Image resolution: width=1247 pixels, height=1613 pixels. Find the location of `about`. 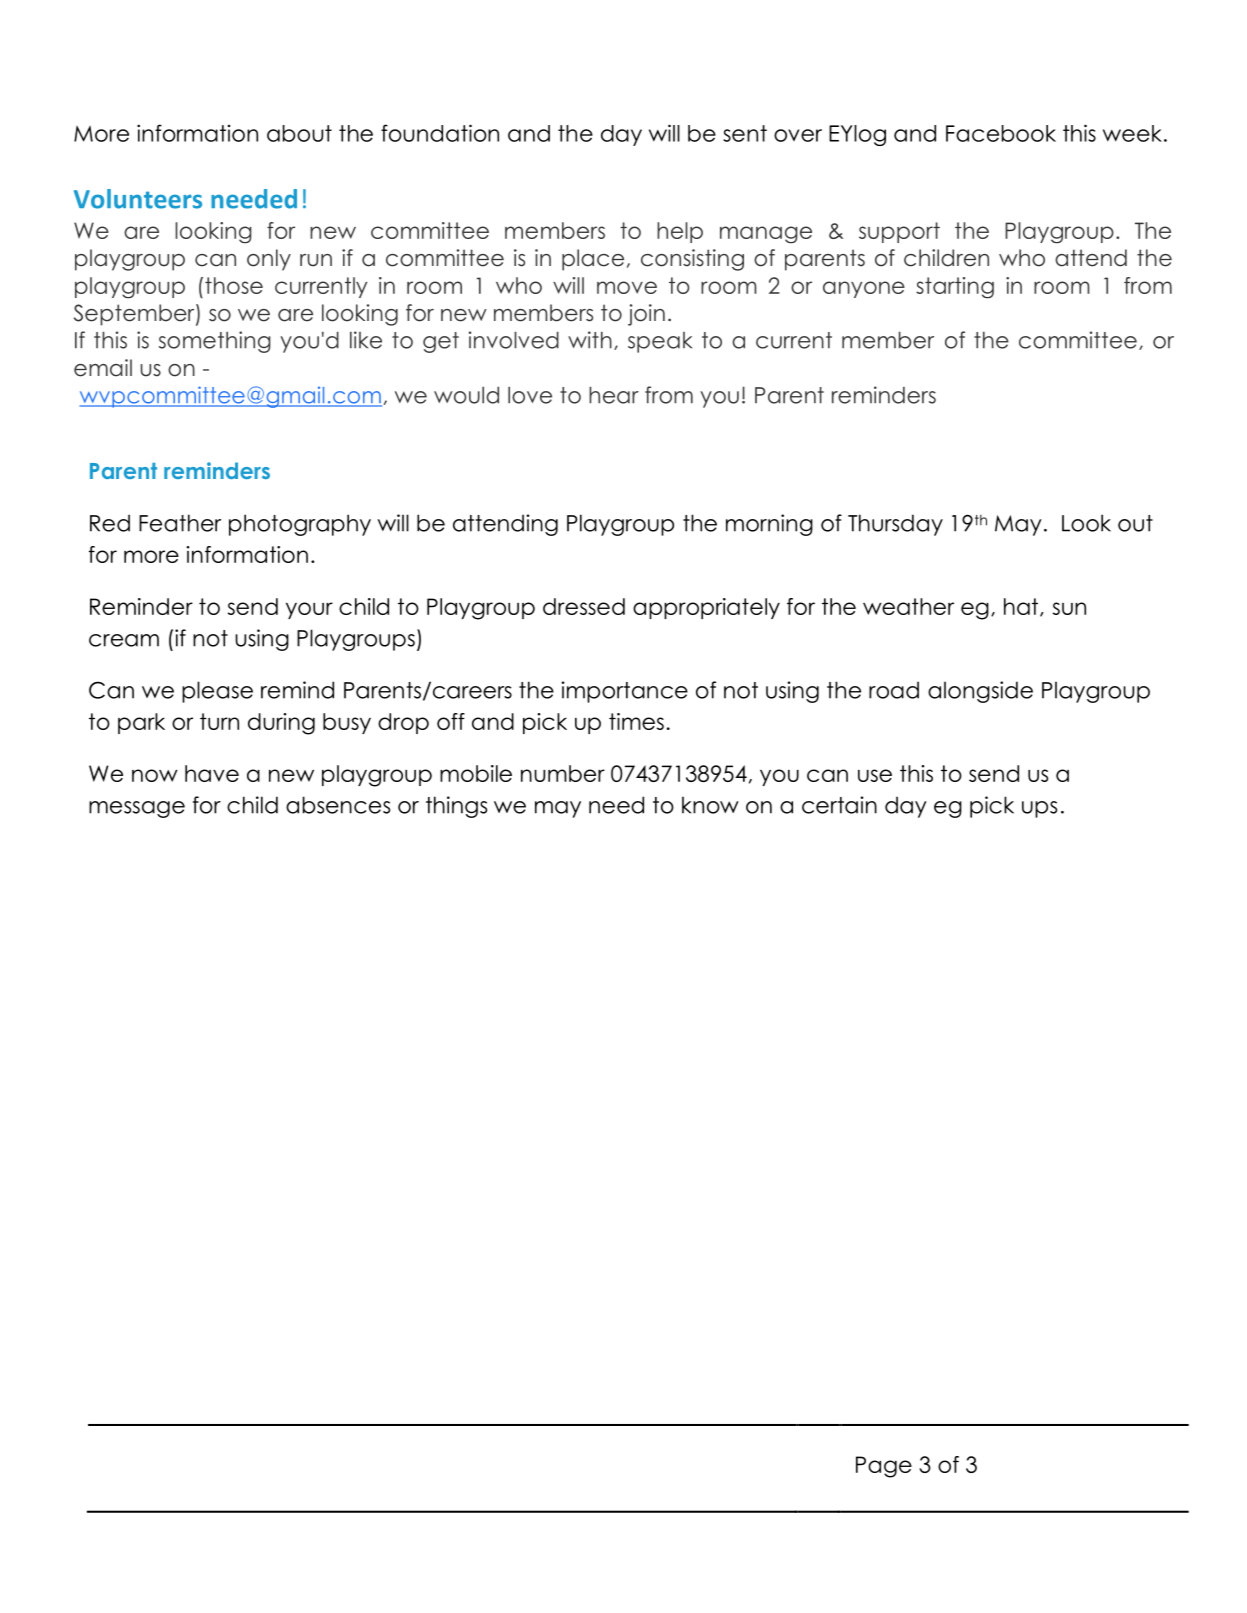

about is located at coordinates (299, 133).
